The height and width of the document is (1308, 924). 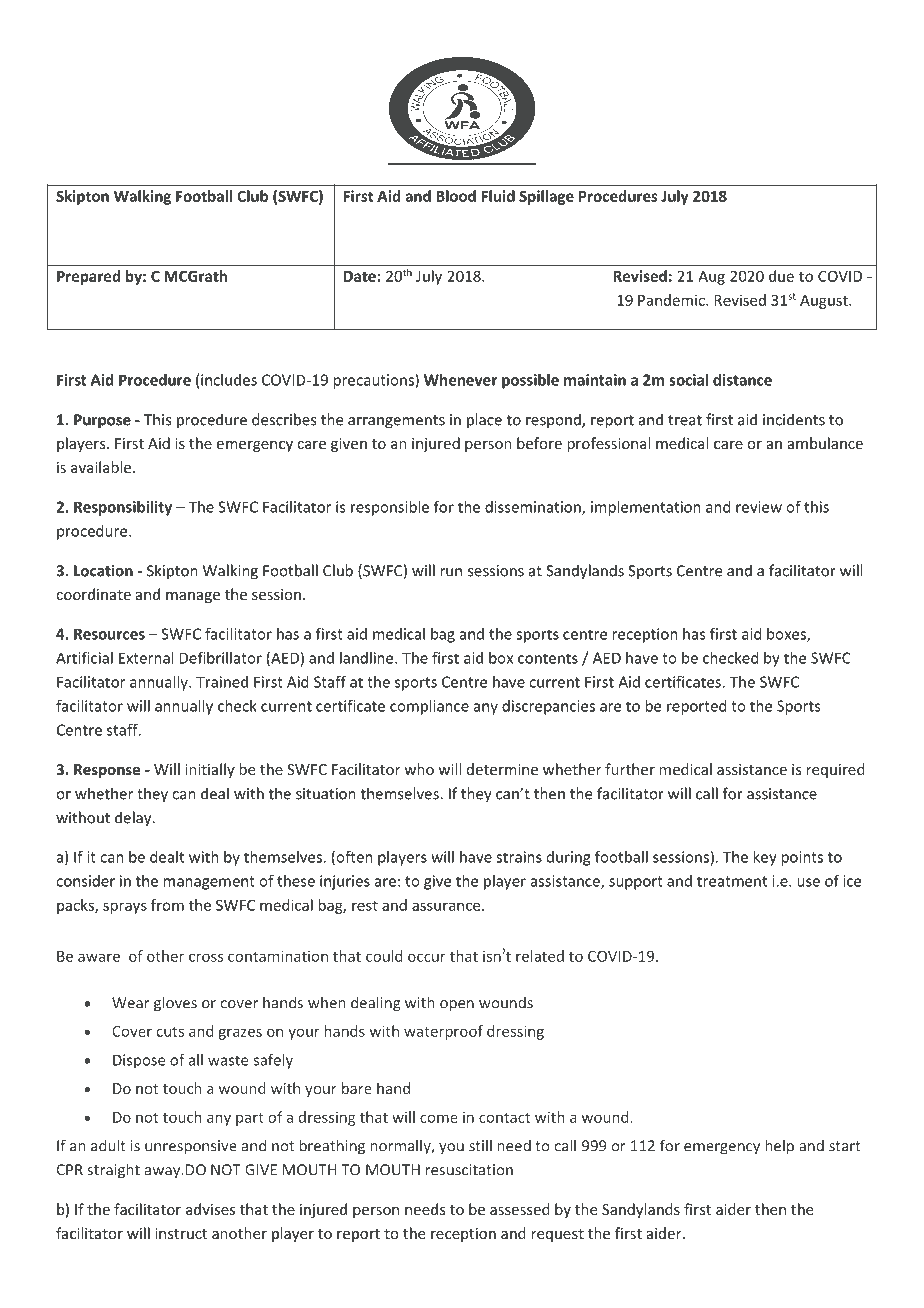 I want to click on occur, so click(x=427, y=957).
